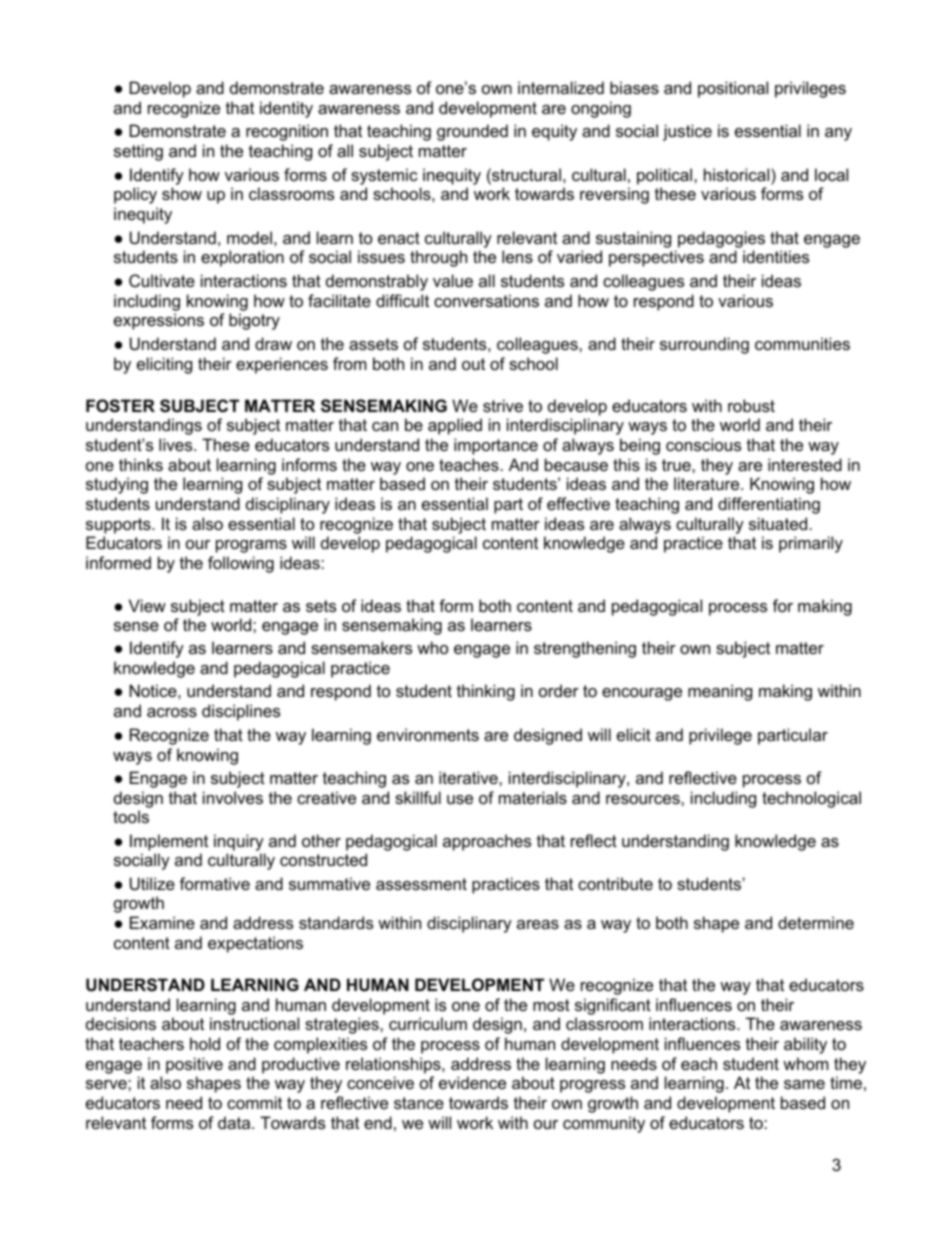 The image size is (952, 1233). I want to click on thinking, so click(486, 692).
